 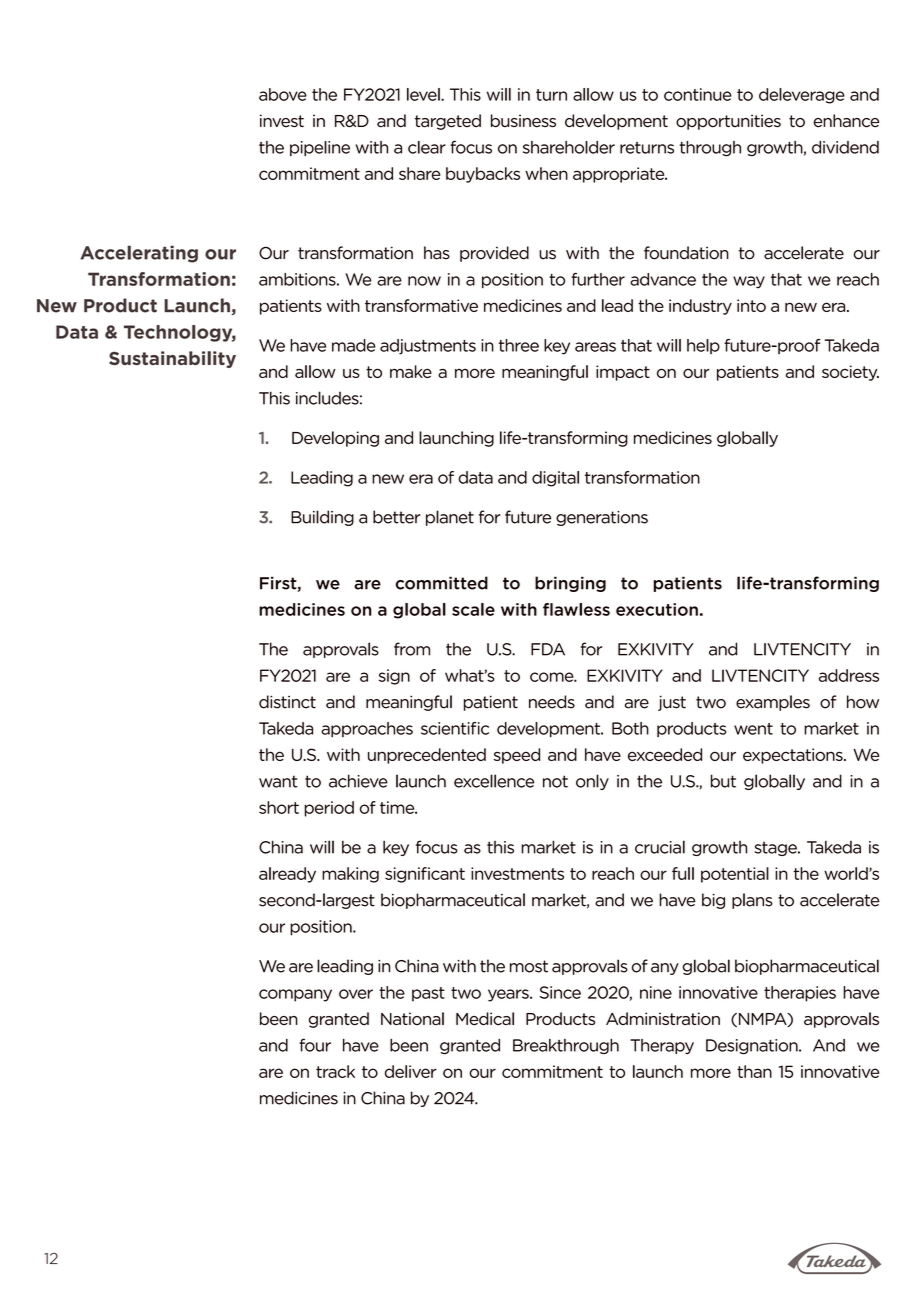 I want to click on into, so click(x=751, y=305).
